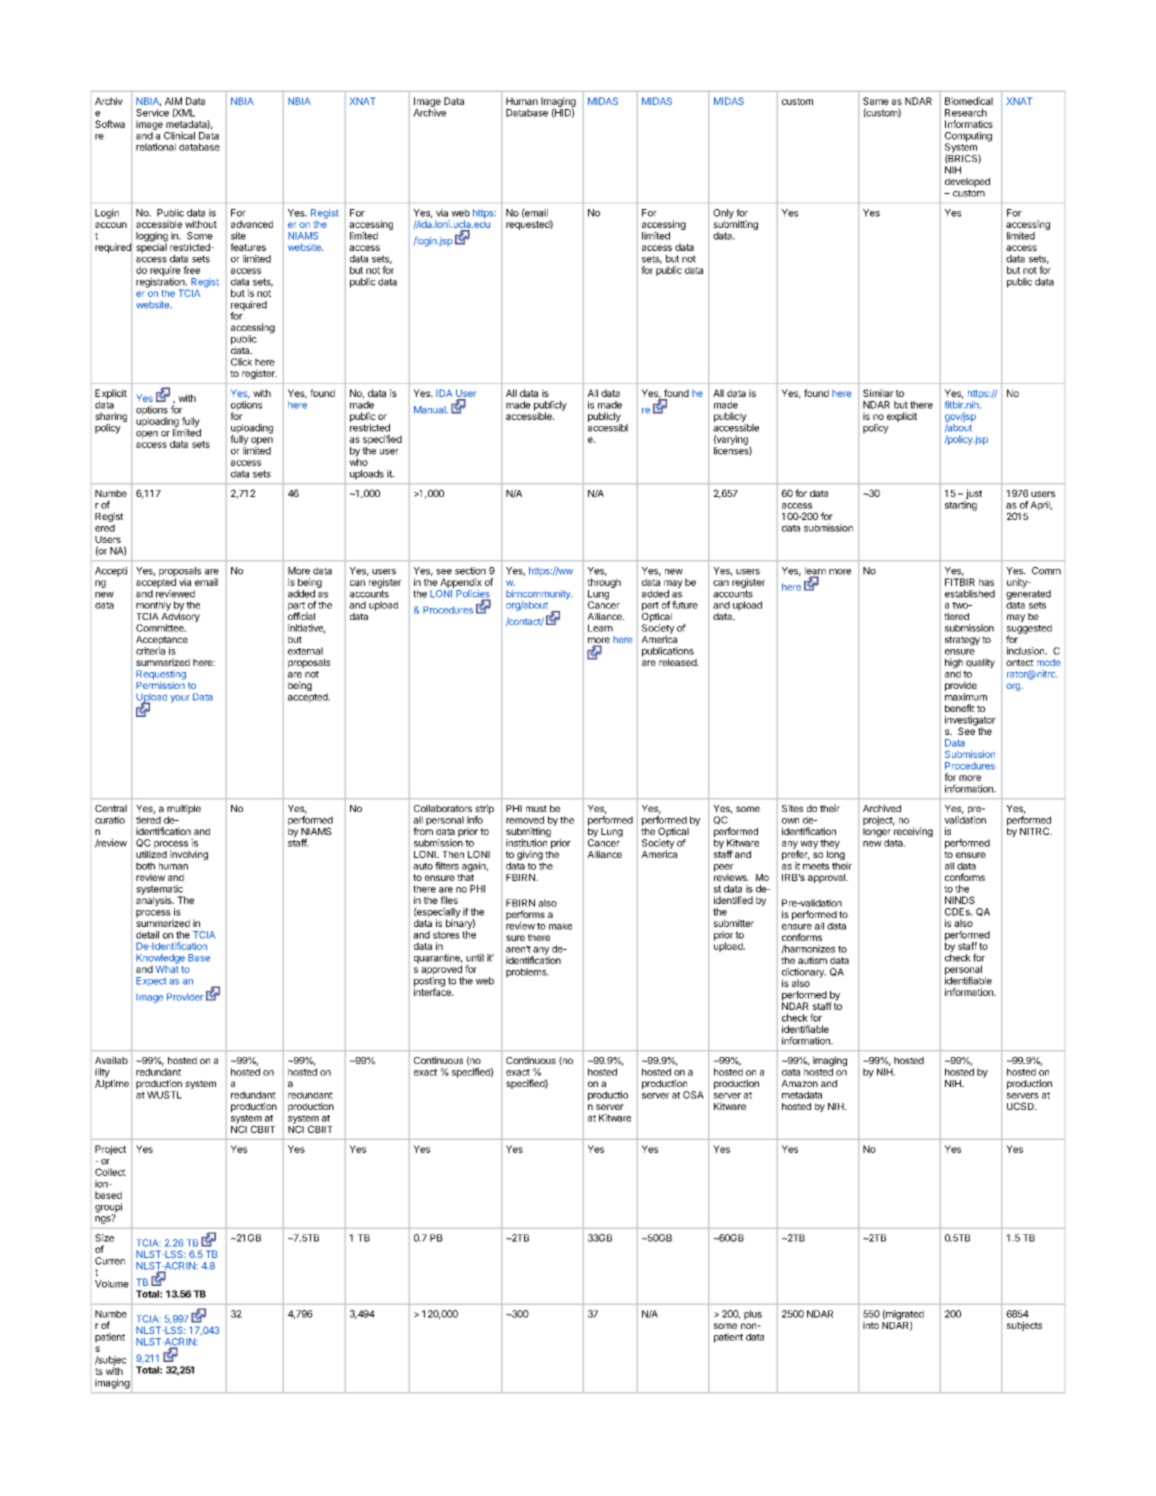 The image size is (1156, 1496). I want to click on Click, so click(241, 362).
